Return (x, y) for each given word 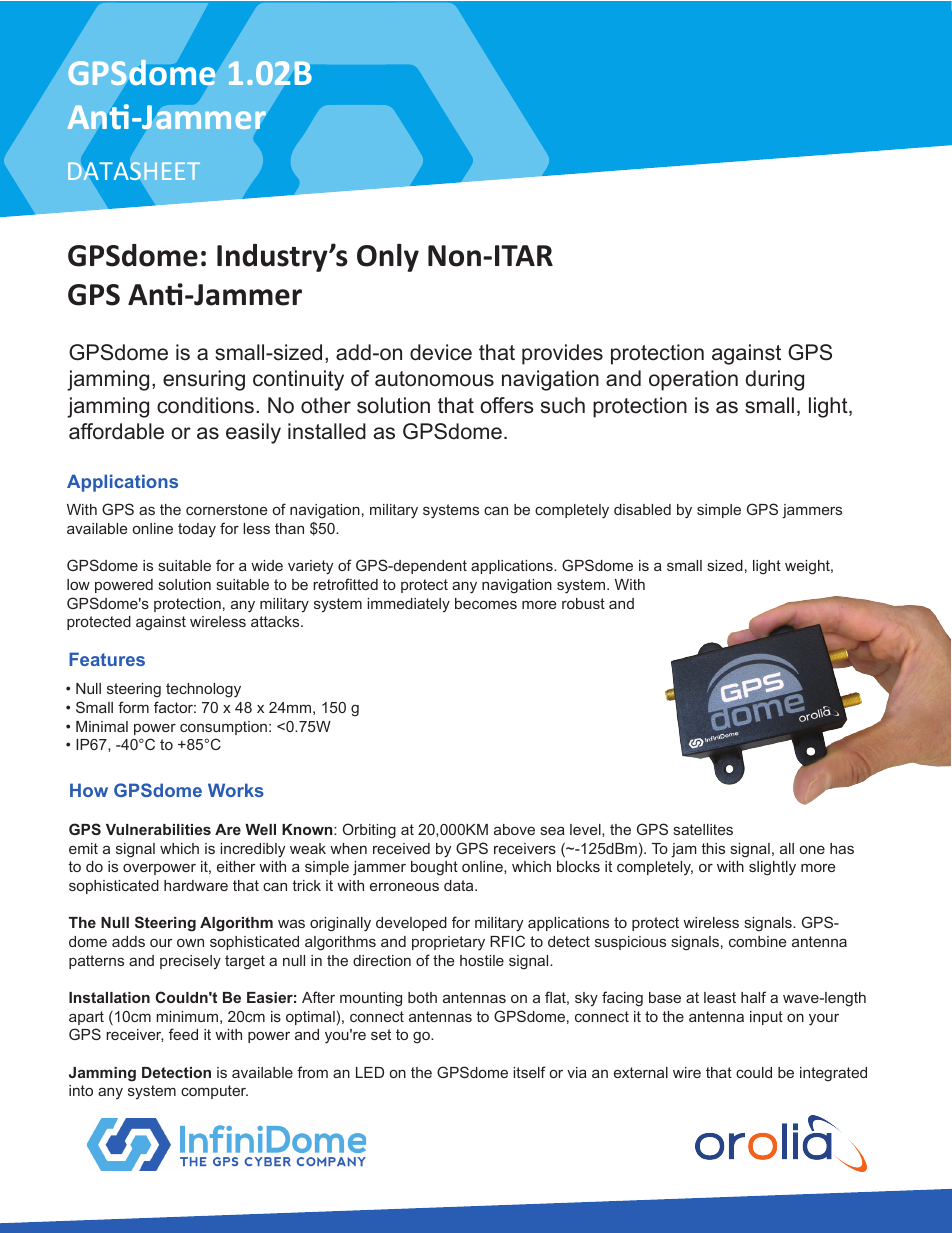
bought (434, 868)
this (713, 848)
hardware (196, 885)
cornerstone (226, 509)
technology (203, 690)
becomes (486, 603)
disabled (642, 509)
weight (808, 567)
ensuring (204, 380)
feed (183, 1034)
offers (507, 405)
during (774, 380)
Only (388, 258)
